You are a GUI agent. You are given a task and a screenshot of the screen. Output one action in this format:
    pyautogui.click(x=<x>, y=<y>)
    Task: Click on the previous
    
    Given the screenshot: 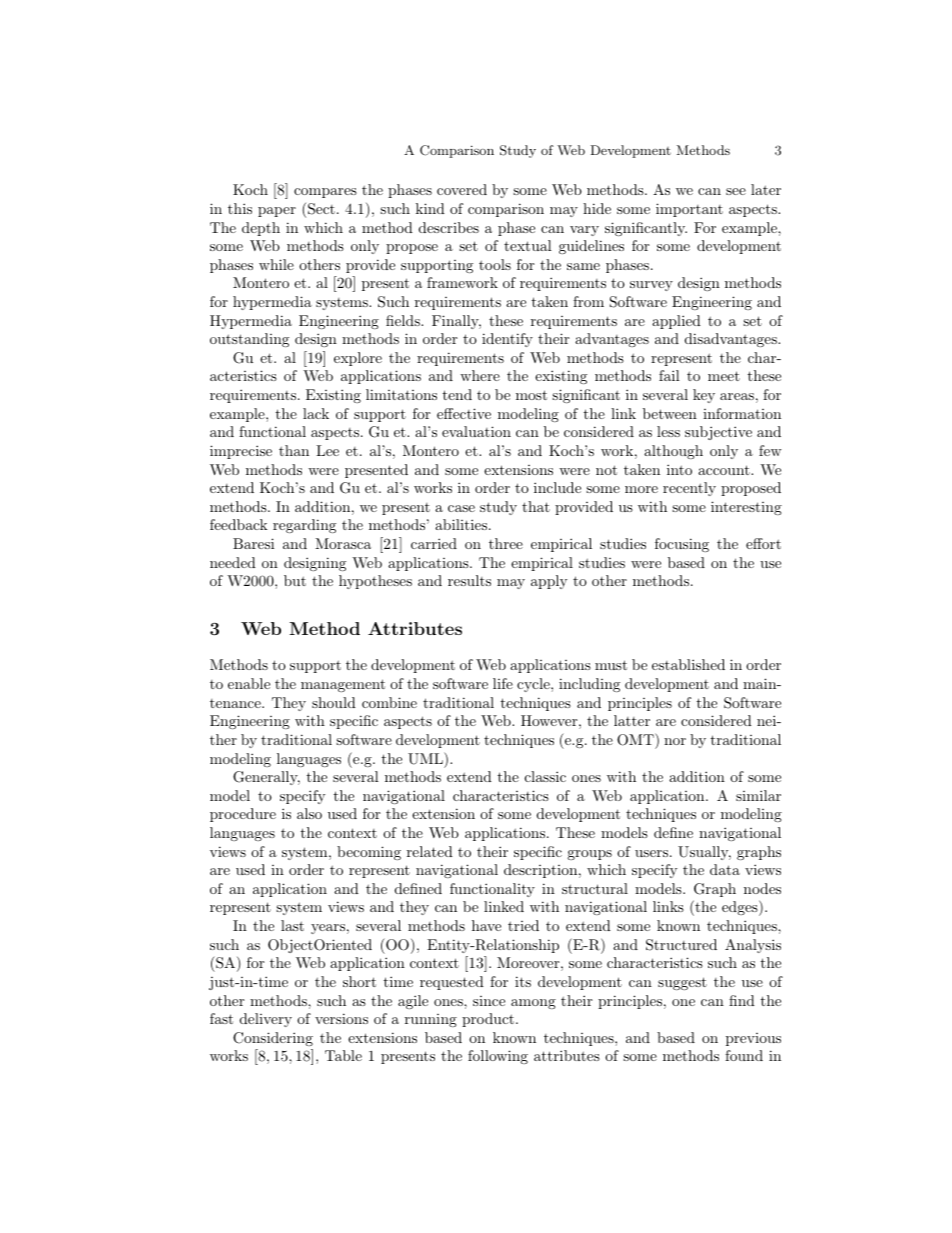 What is the action you would take?
    pyautogui.click(x=753, y=1039)
